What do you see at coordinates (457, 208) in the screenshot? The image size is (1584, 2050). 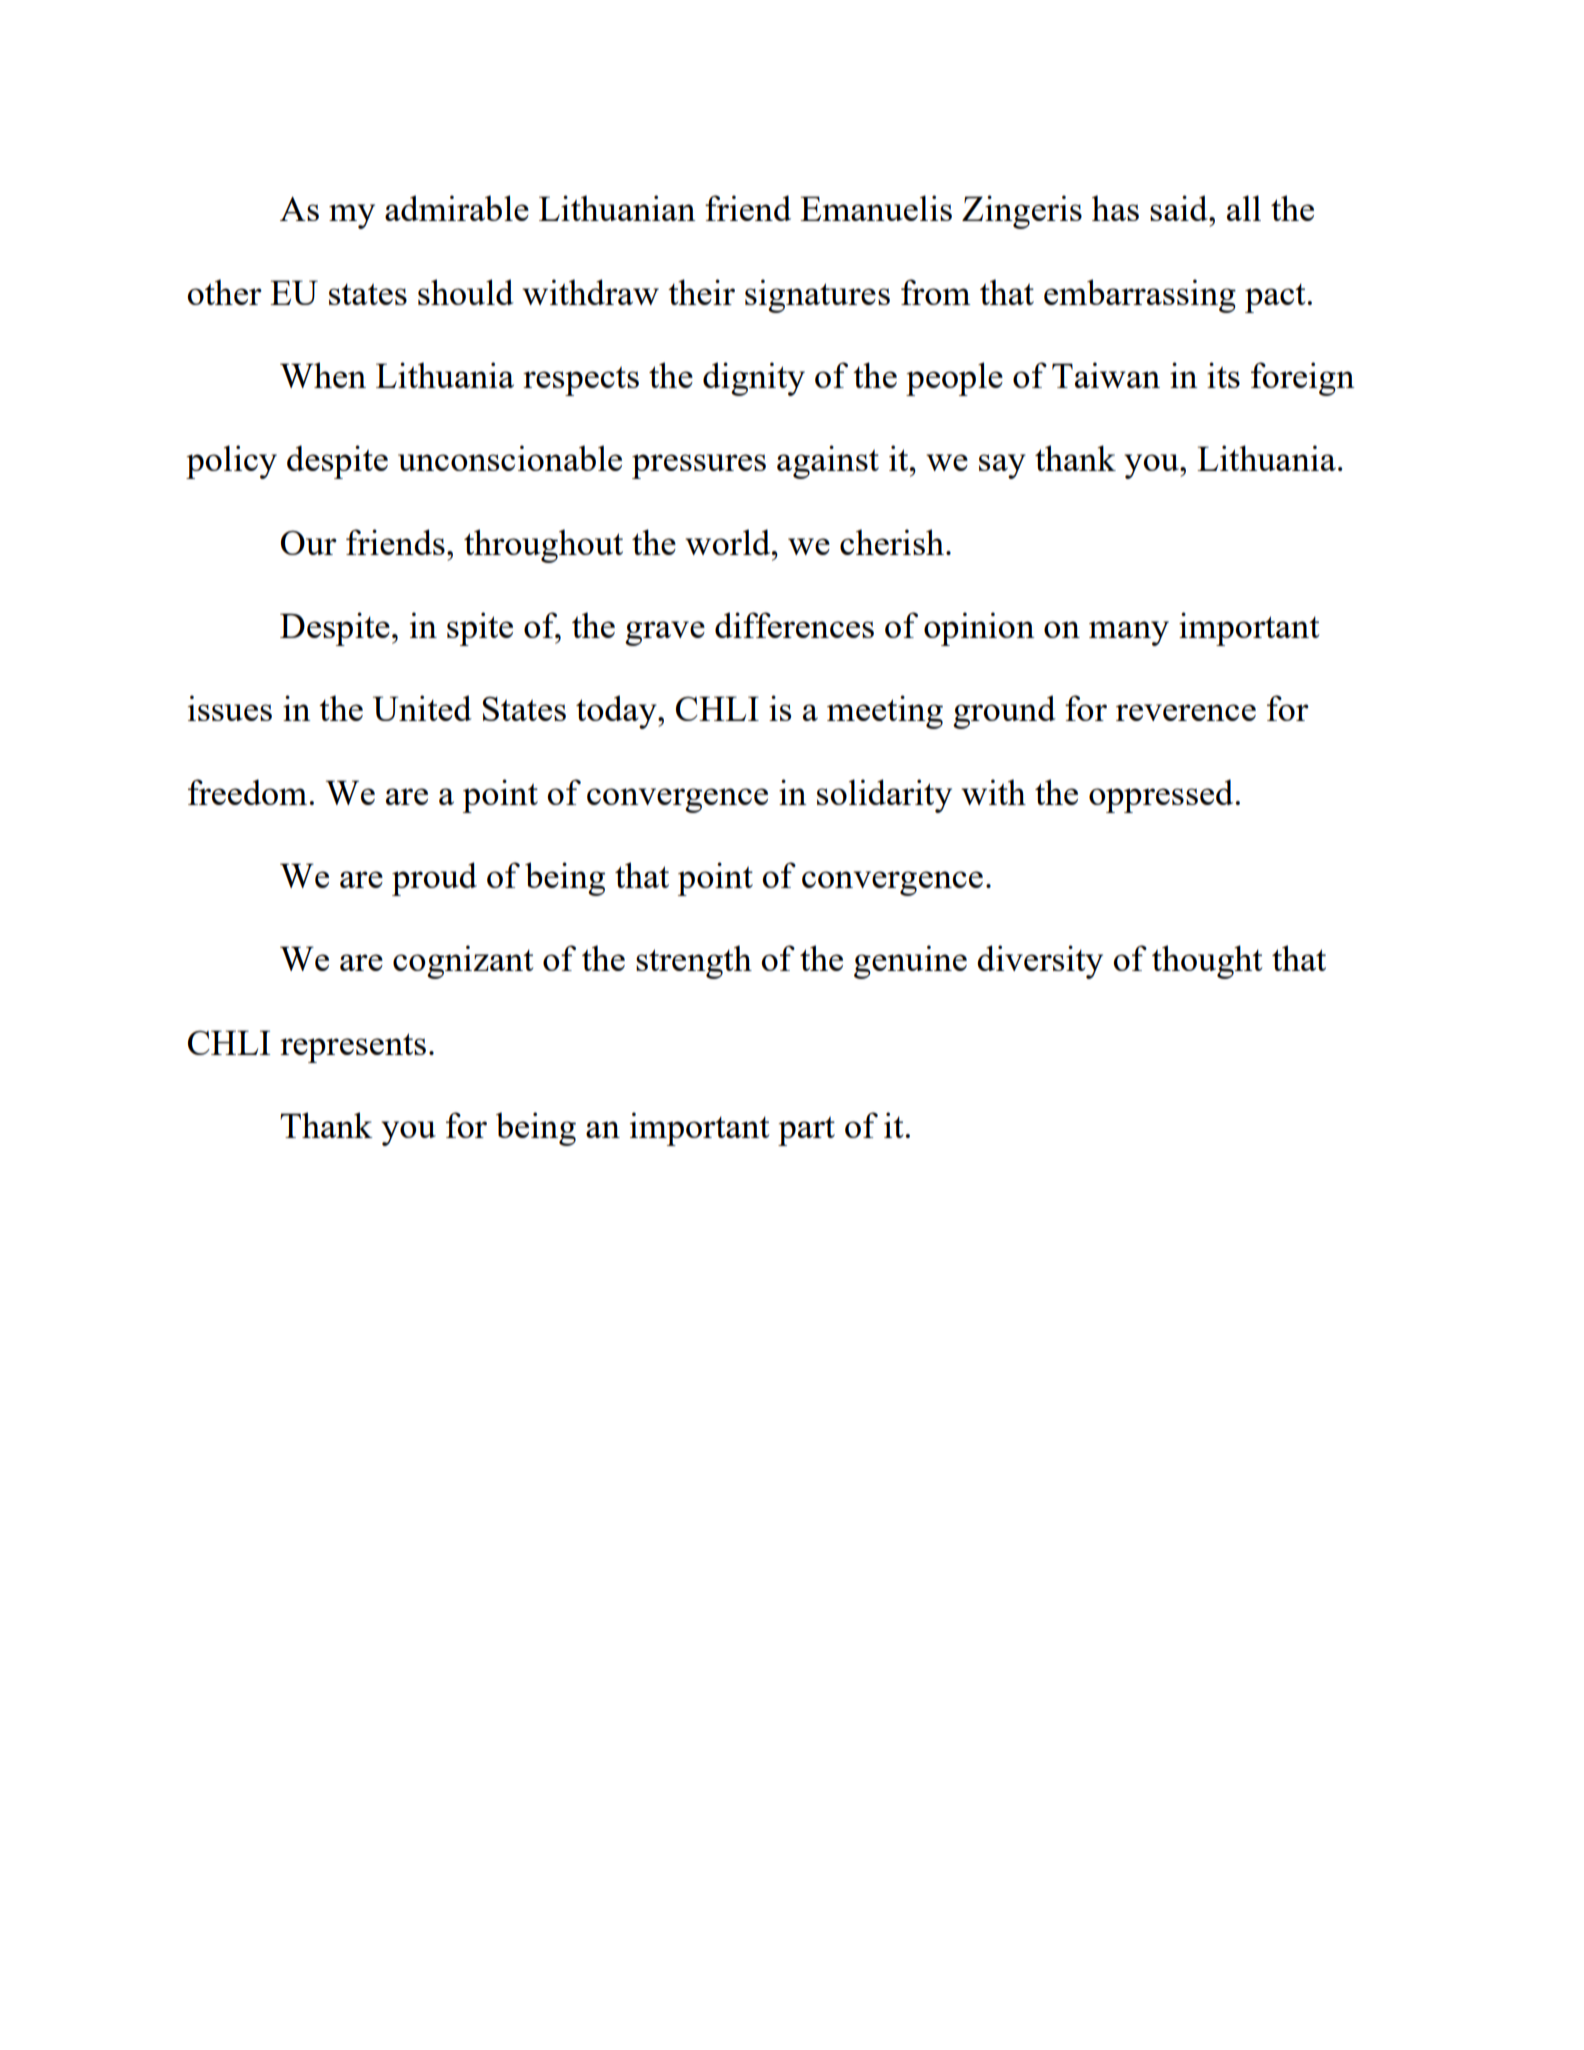 I see `admirable` at bounding box center [457, 208].
